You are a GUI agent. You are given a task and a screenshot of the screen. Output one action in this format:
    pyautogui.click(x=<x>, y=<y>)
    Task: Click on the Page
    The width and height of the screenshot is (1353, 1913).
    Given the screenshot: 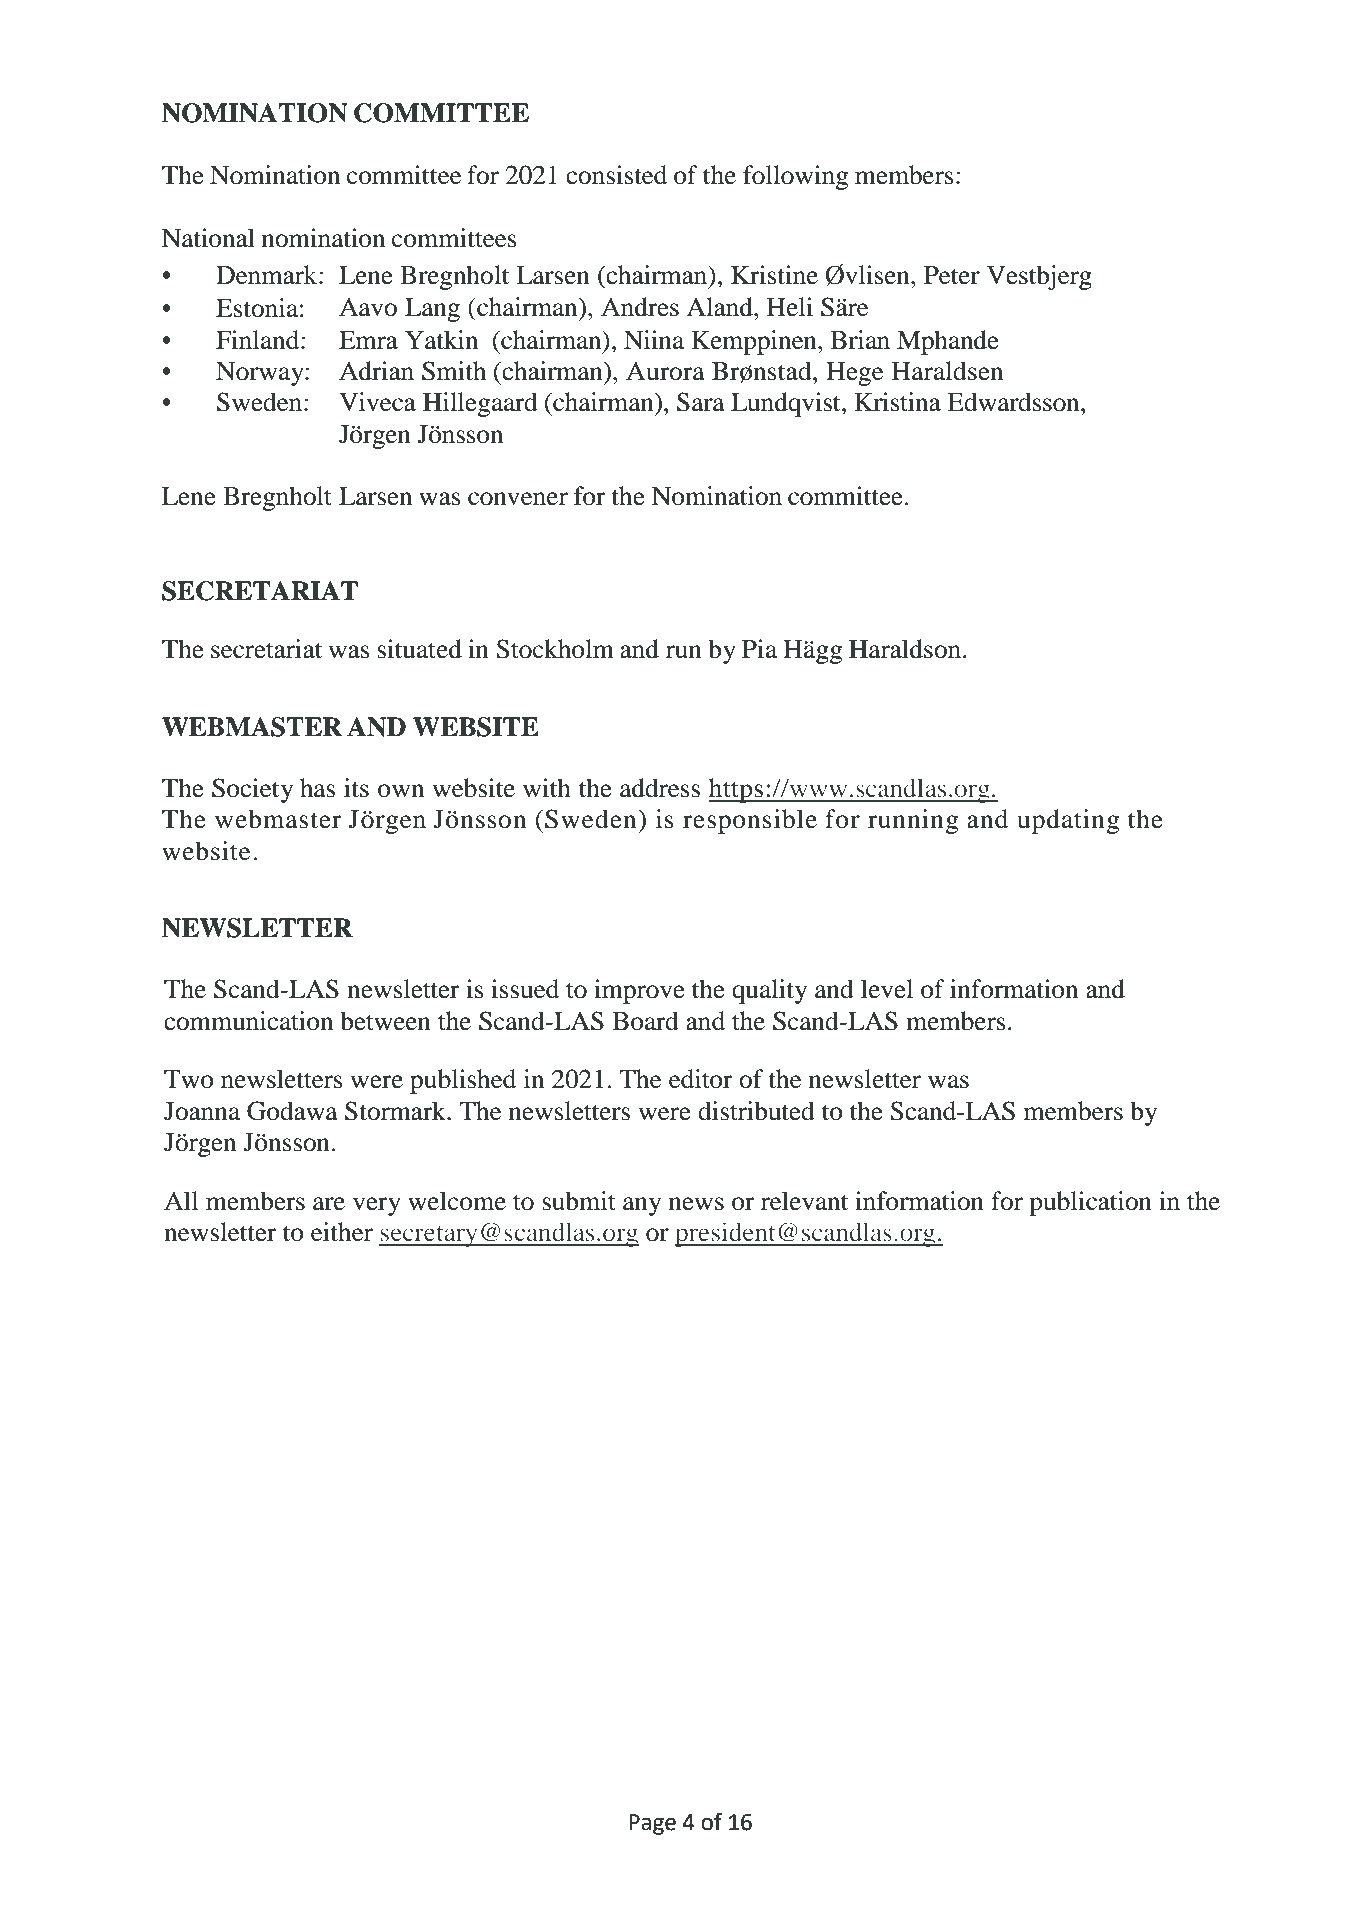 What is the action you would take?
    pyautogui.click(x=652, y=1824)
